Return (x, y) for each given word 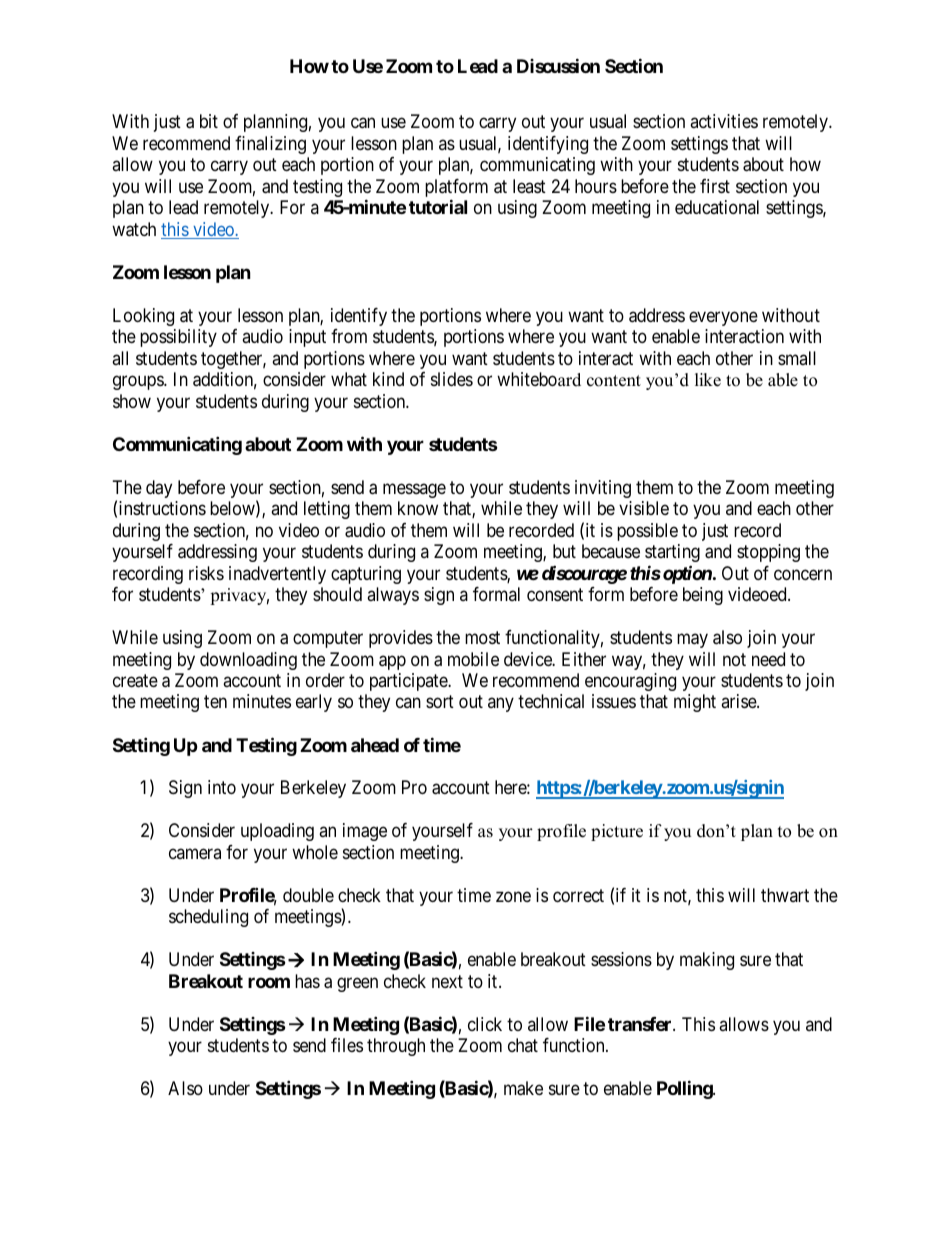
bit (209, 121)
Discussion (558, 65)
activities (724, 121)
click (485, 1024)
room (269, 982)
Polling (685, 1089)
